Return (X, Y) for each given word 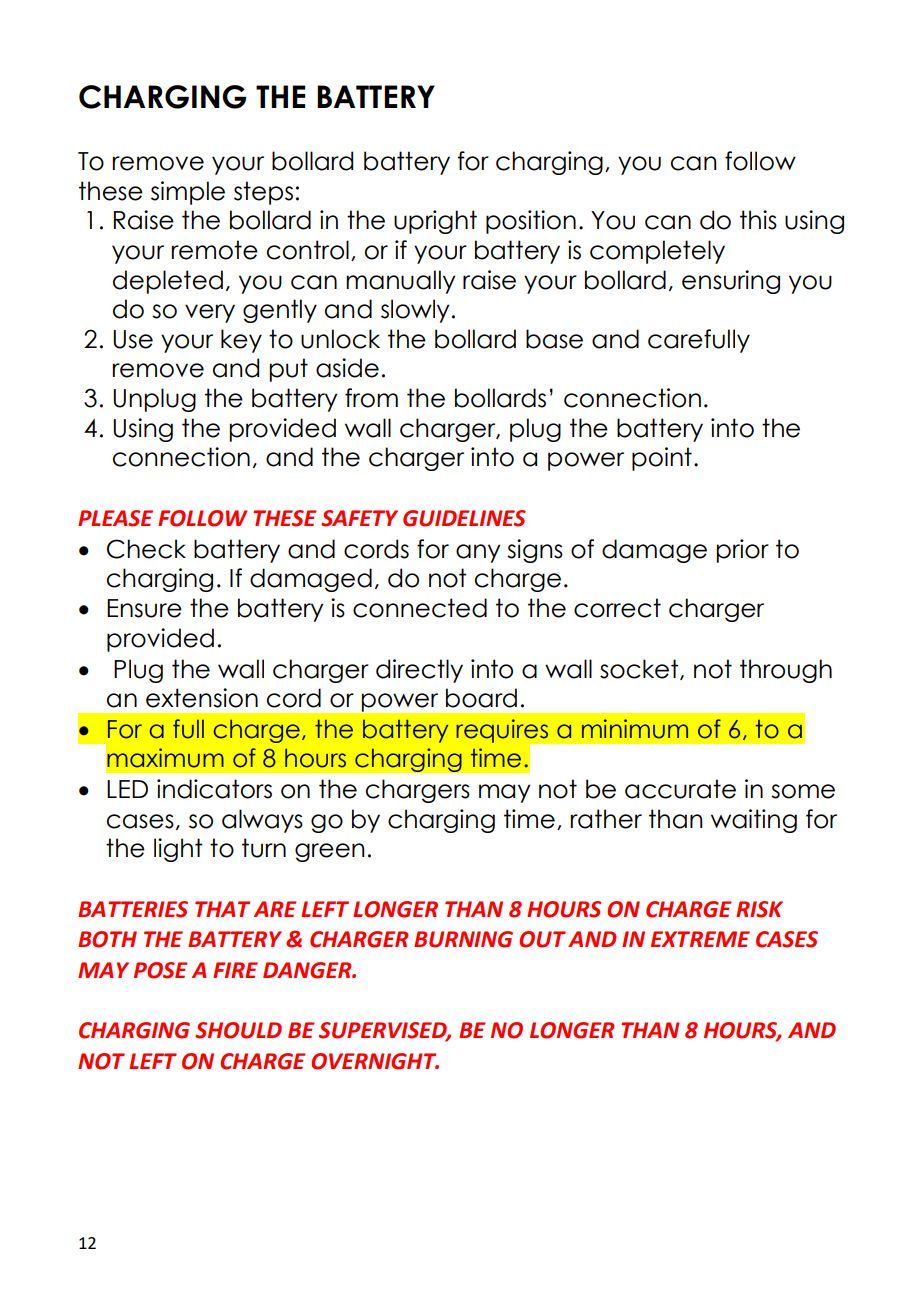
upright (435, 222)
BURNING (463, 939)
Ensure (144, 608)
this (758, 220)
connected (420, 608)
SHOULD (238, 1030)
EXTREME (700, 939)
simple (188, 193)
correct (617, 608)
